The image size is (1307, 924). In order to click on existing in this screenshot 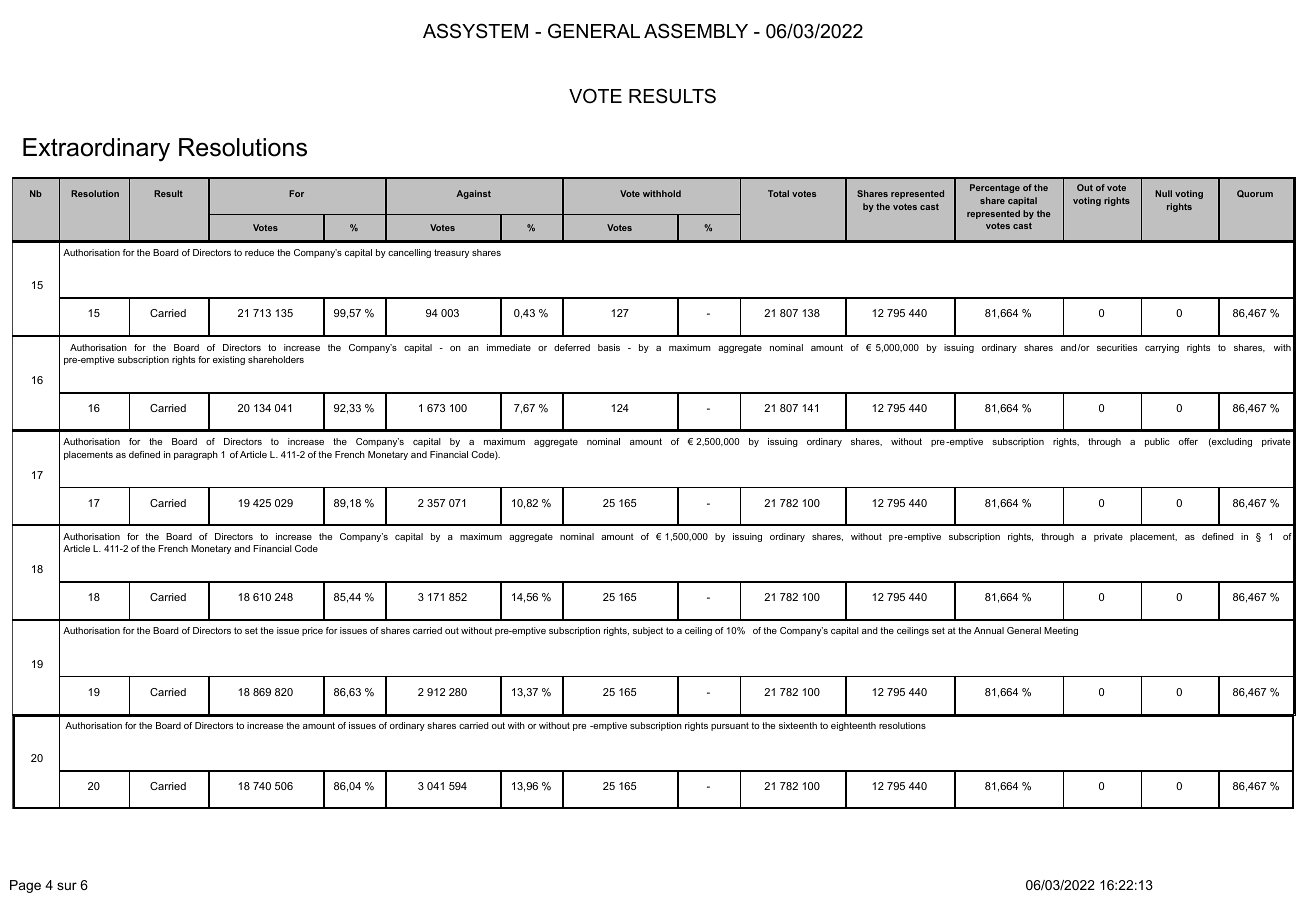, I will do `click(229, 360)`.
